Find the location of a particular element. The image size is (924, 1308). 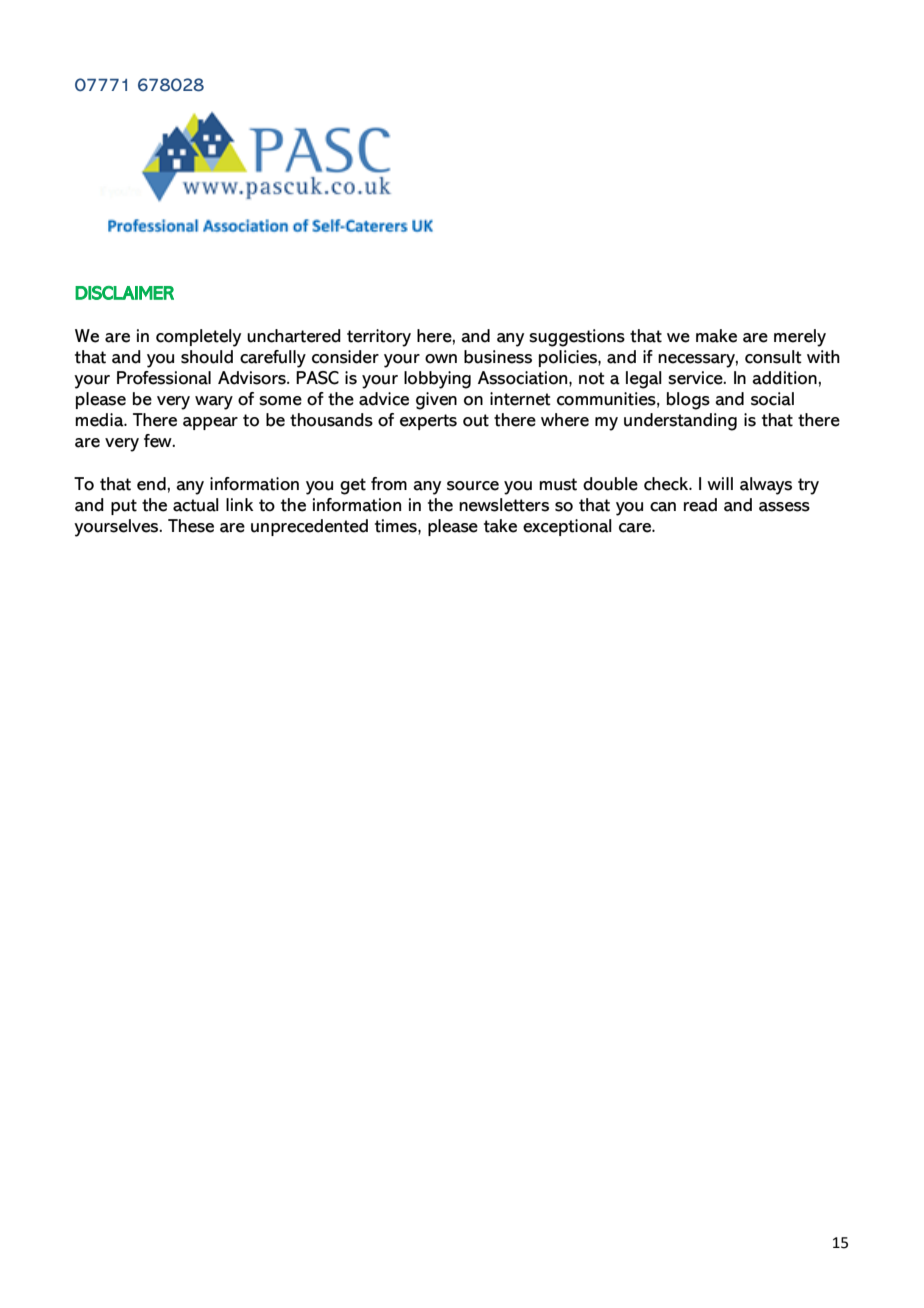

consult is located at coordinates (773, 357).
